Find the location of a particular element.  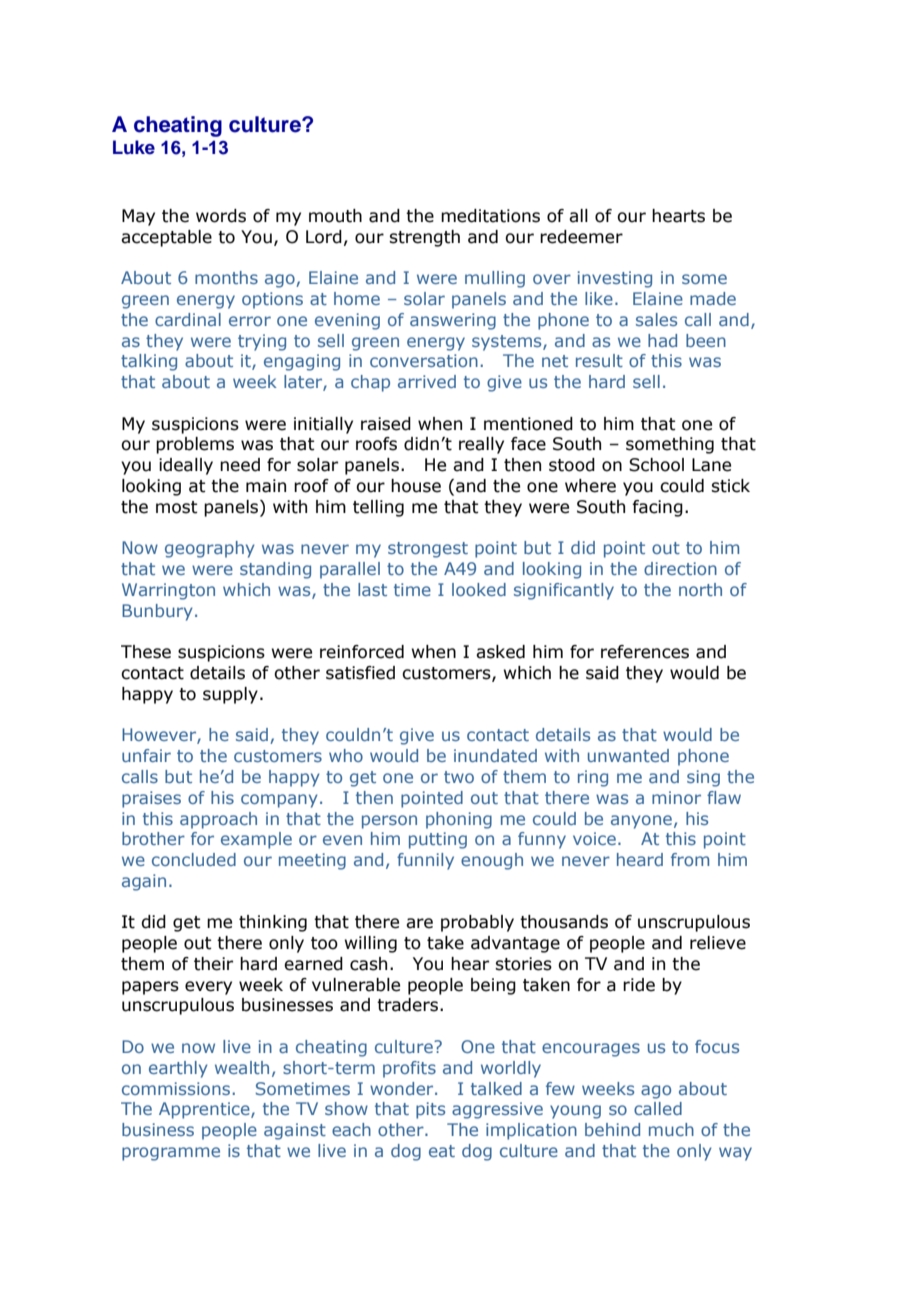

facing is located at coordinates (657, 508).
